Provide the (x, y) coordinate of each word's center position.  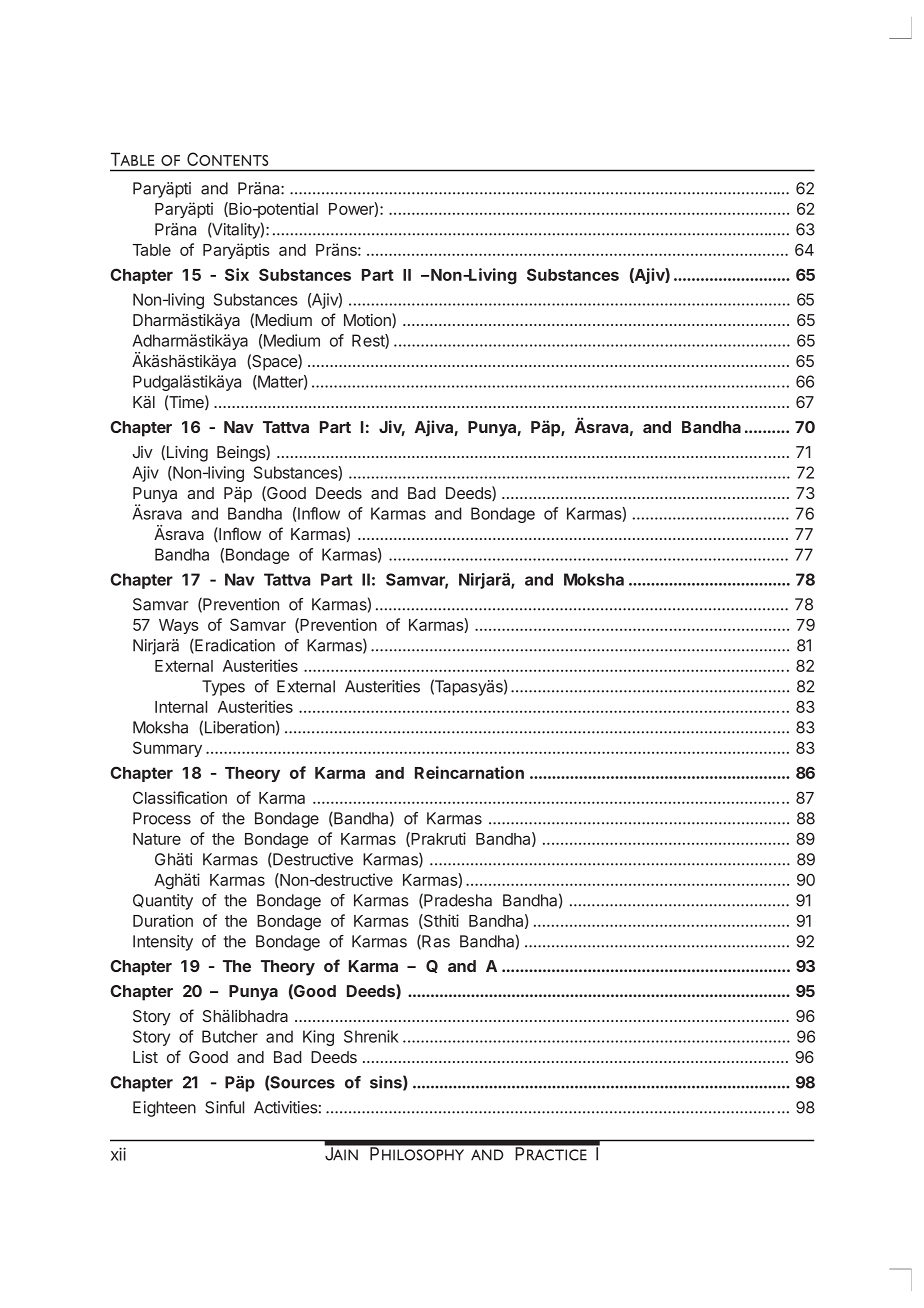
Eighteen (164, 1109)
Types (223, 688)
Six (237, 274)
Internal (181, 707)
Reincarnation (469, 772)
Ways (179, 626)
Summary (167, 749)
